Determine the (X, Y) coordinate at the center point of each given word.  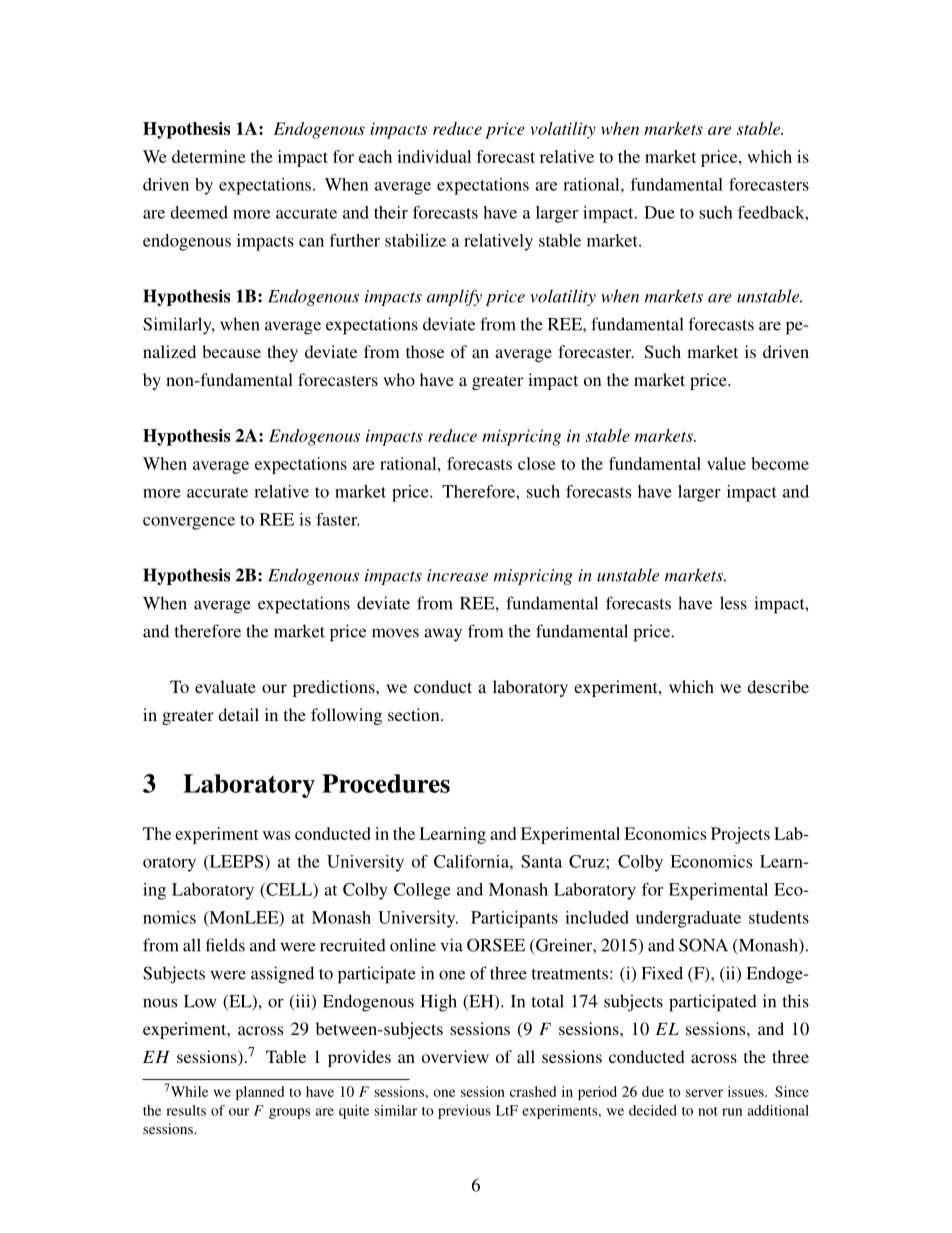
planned (260, 1093)
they (282, 353)
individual (434, 156)
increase (457, 575)
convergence (189, 523)
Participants (514, 919)
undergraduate (688, 919)
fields (225, 945)
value (726, 463)
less (733, 603)
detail (238, 714)
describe (778, 686)
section (415, 714)
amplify (454, 297)
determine (209, 156)
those (425, 351)
